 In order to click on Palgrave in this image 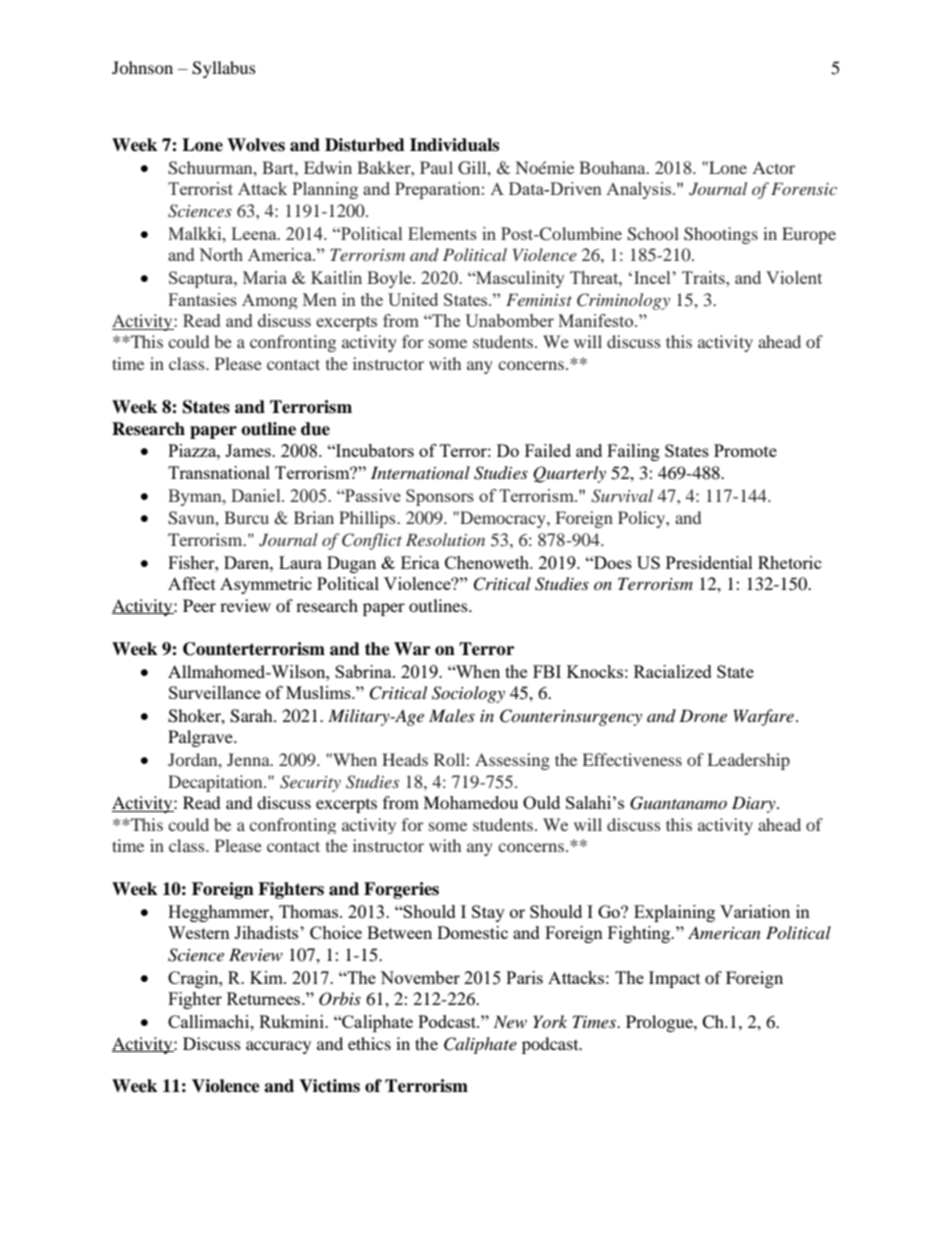, I will do `click(201, 738)`.
